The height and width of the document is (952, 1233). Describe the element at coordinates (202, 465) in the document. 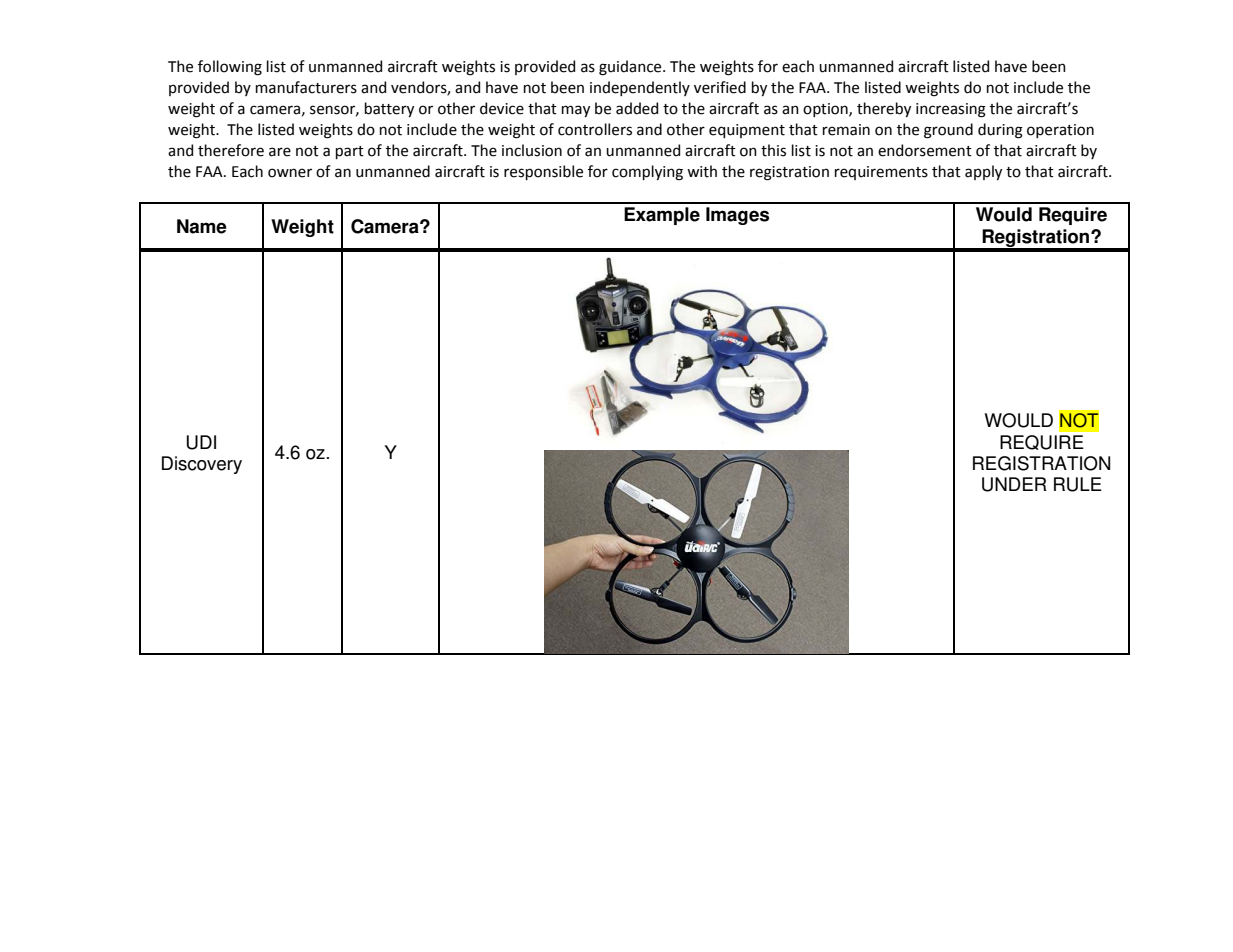

I see `Discovery` at that location.
